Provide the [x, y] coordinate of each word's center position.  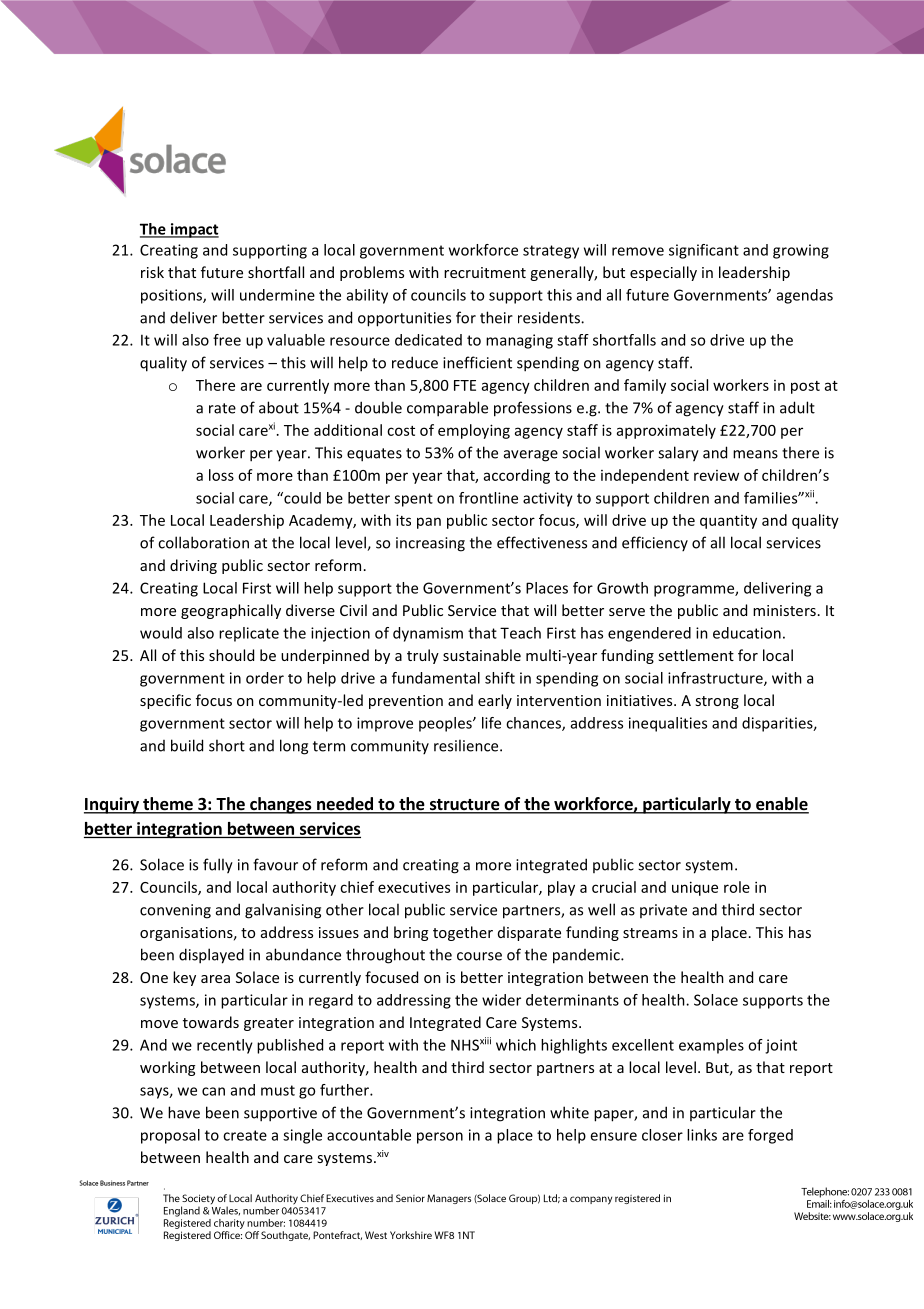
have [184, 1112]
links [702, 1135]
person [440, 1138]
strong [717, 702]
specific [165, 701]
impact [193, 230]
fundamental [436, 678]
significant [704, 251]
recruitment [485, 272]
